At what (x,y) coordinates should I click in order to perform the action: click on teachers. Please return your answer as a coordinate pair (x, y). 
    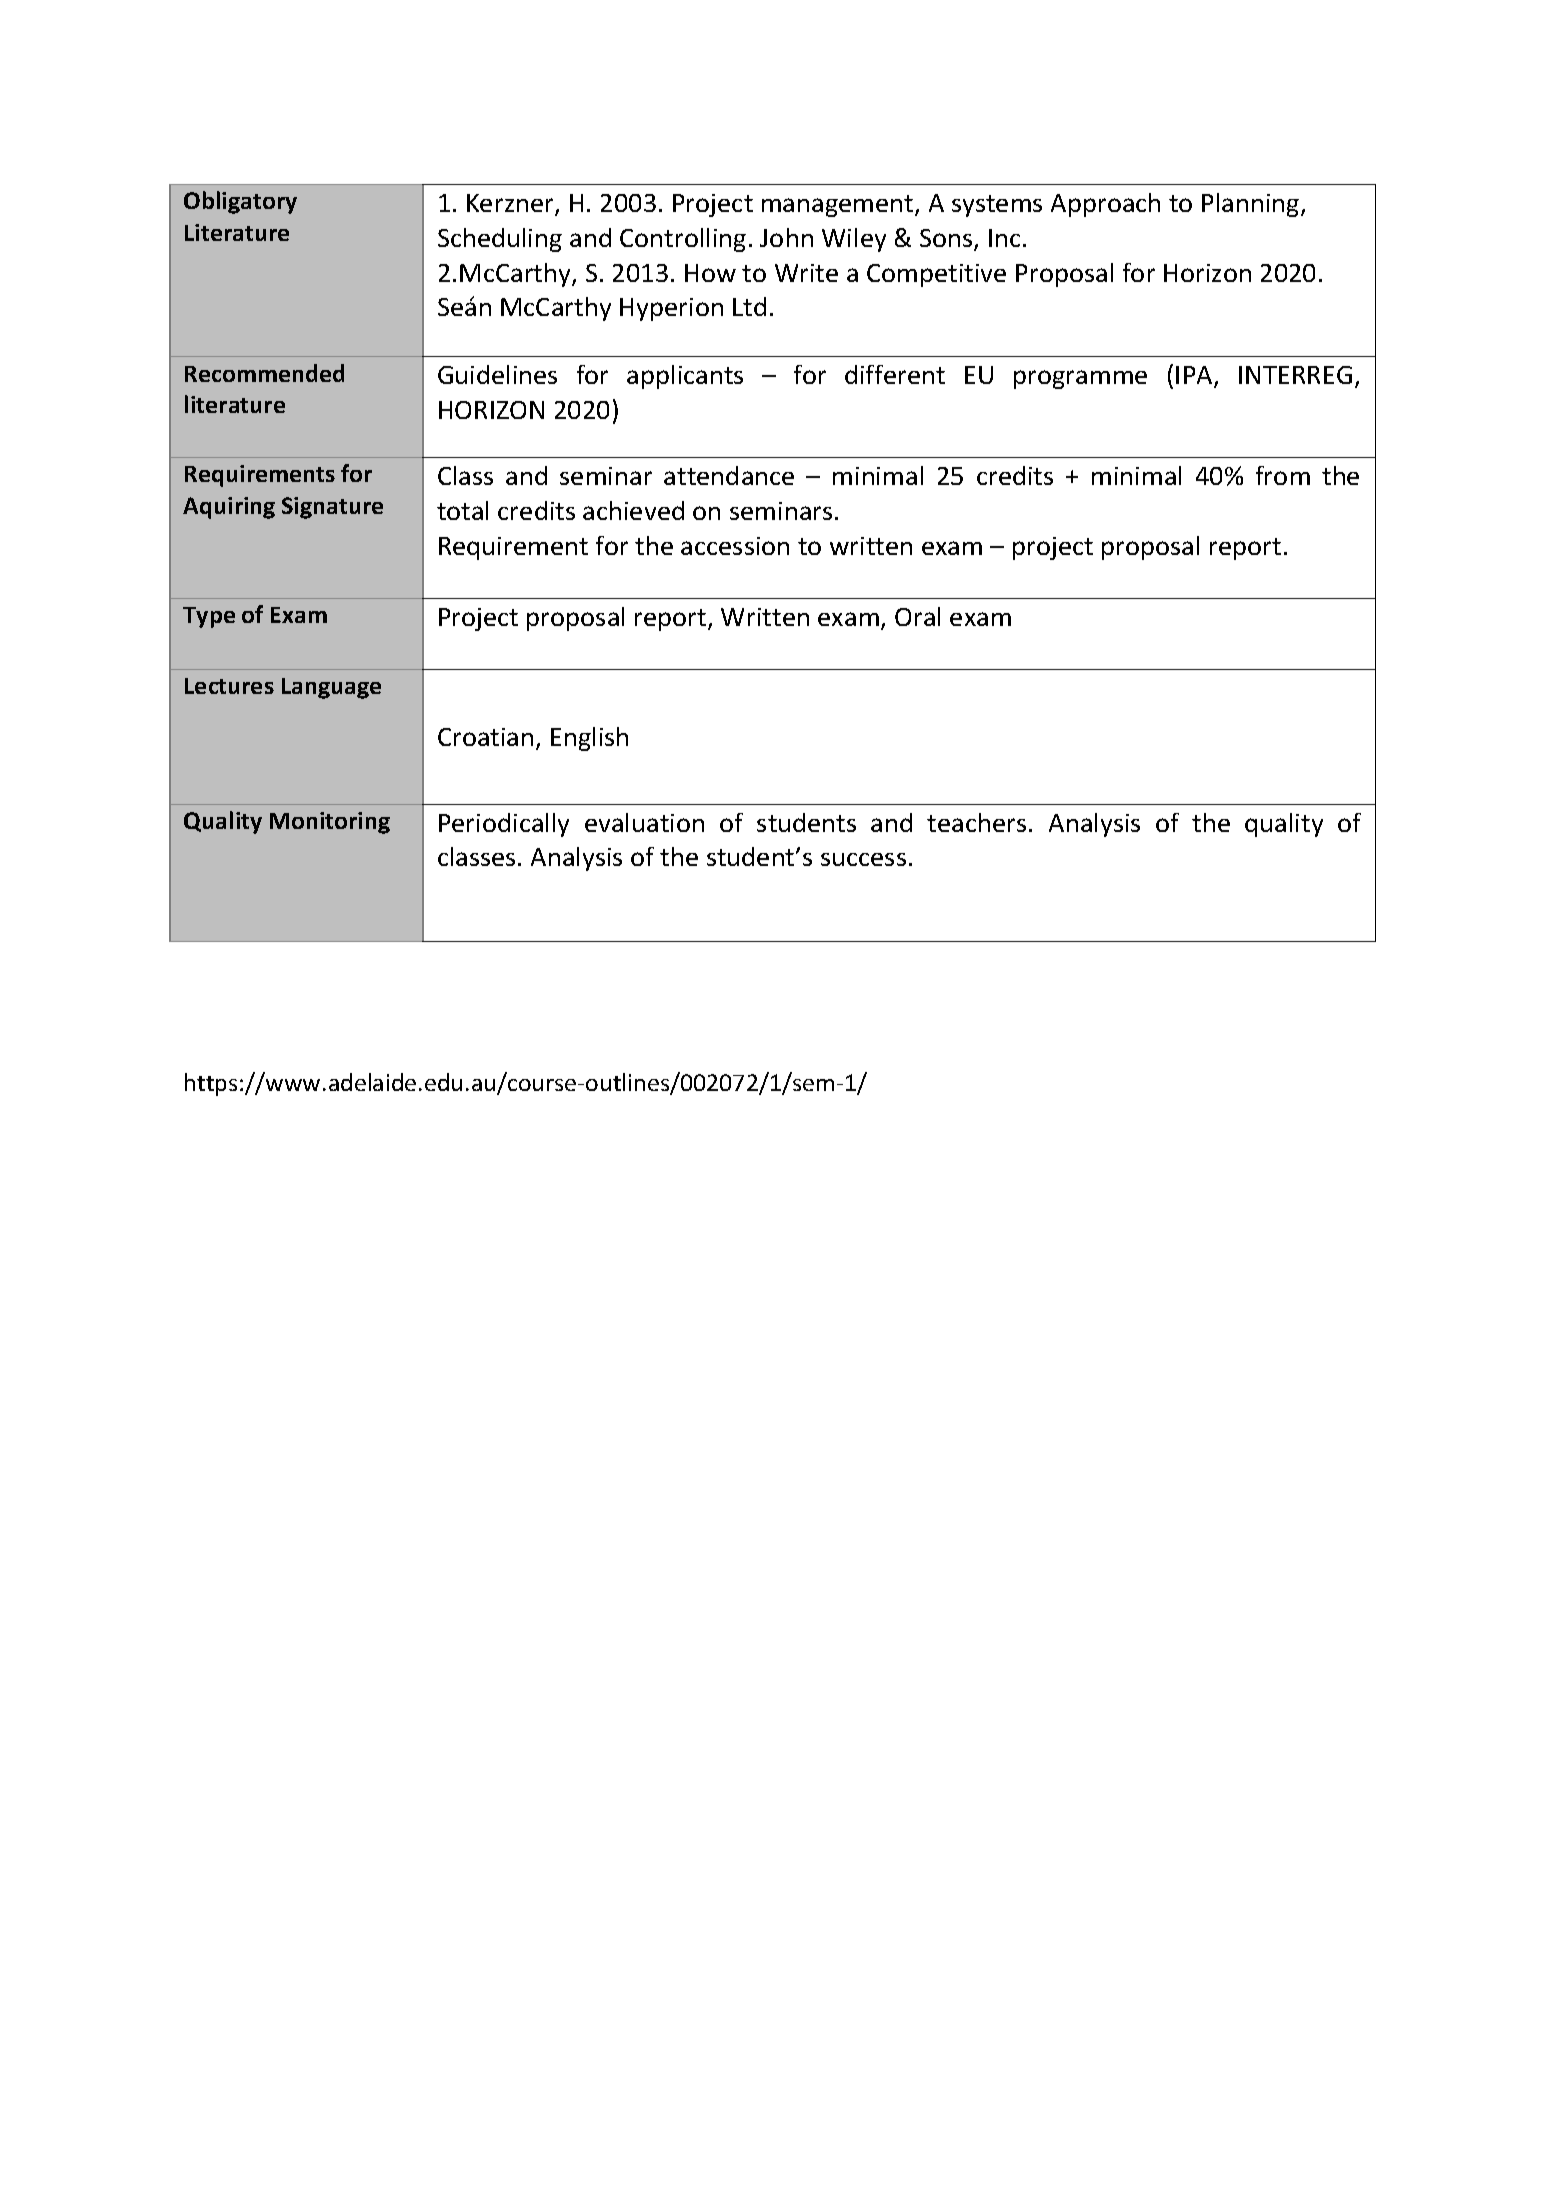
    Looking at the image, I should click on (976, 822).
